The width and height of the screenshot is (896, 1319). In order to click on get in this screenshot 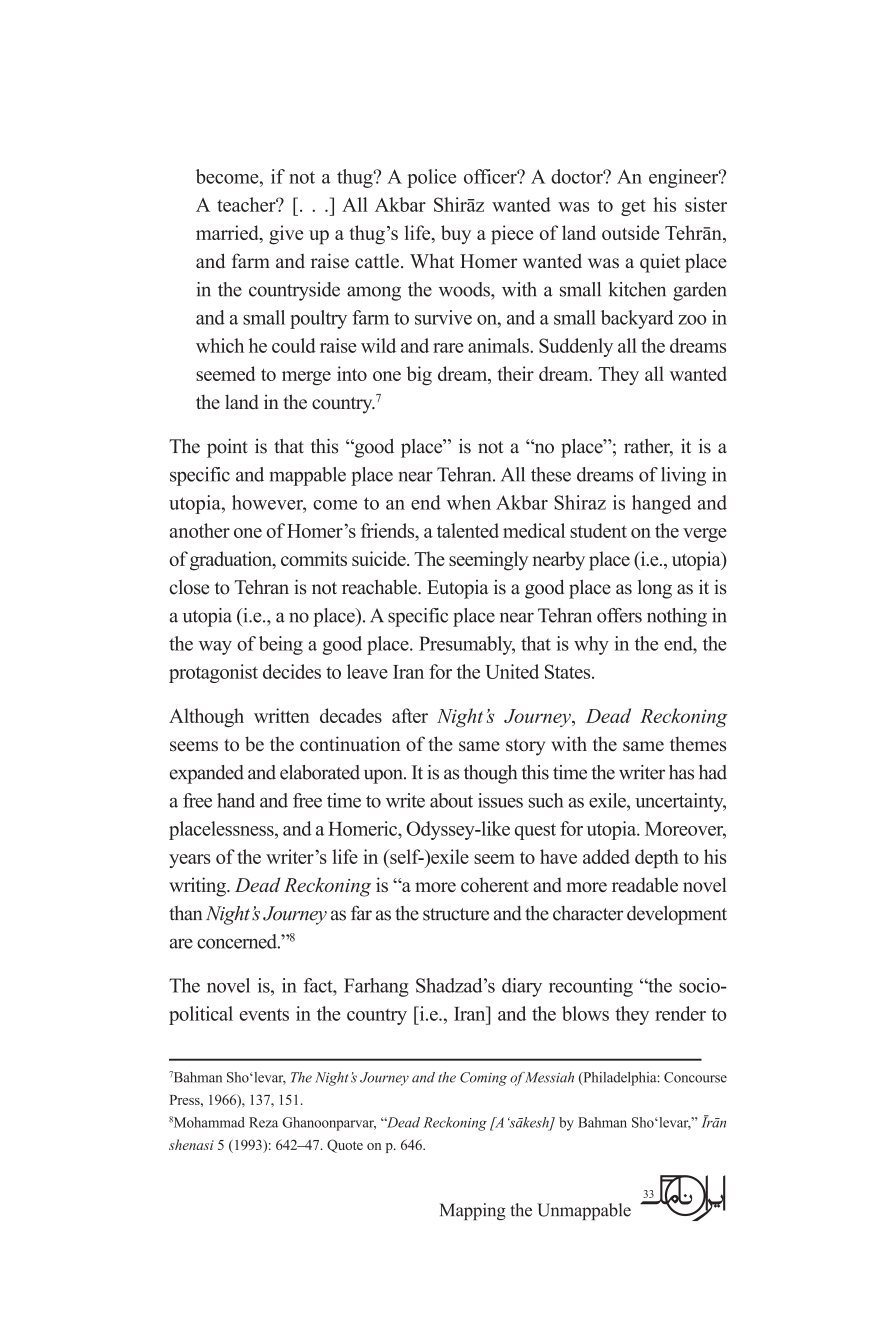, I will do `click(633, 208)`.
